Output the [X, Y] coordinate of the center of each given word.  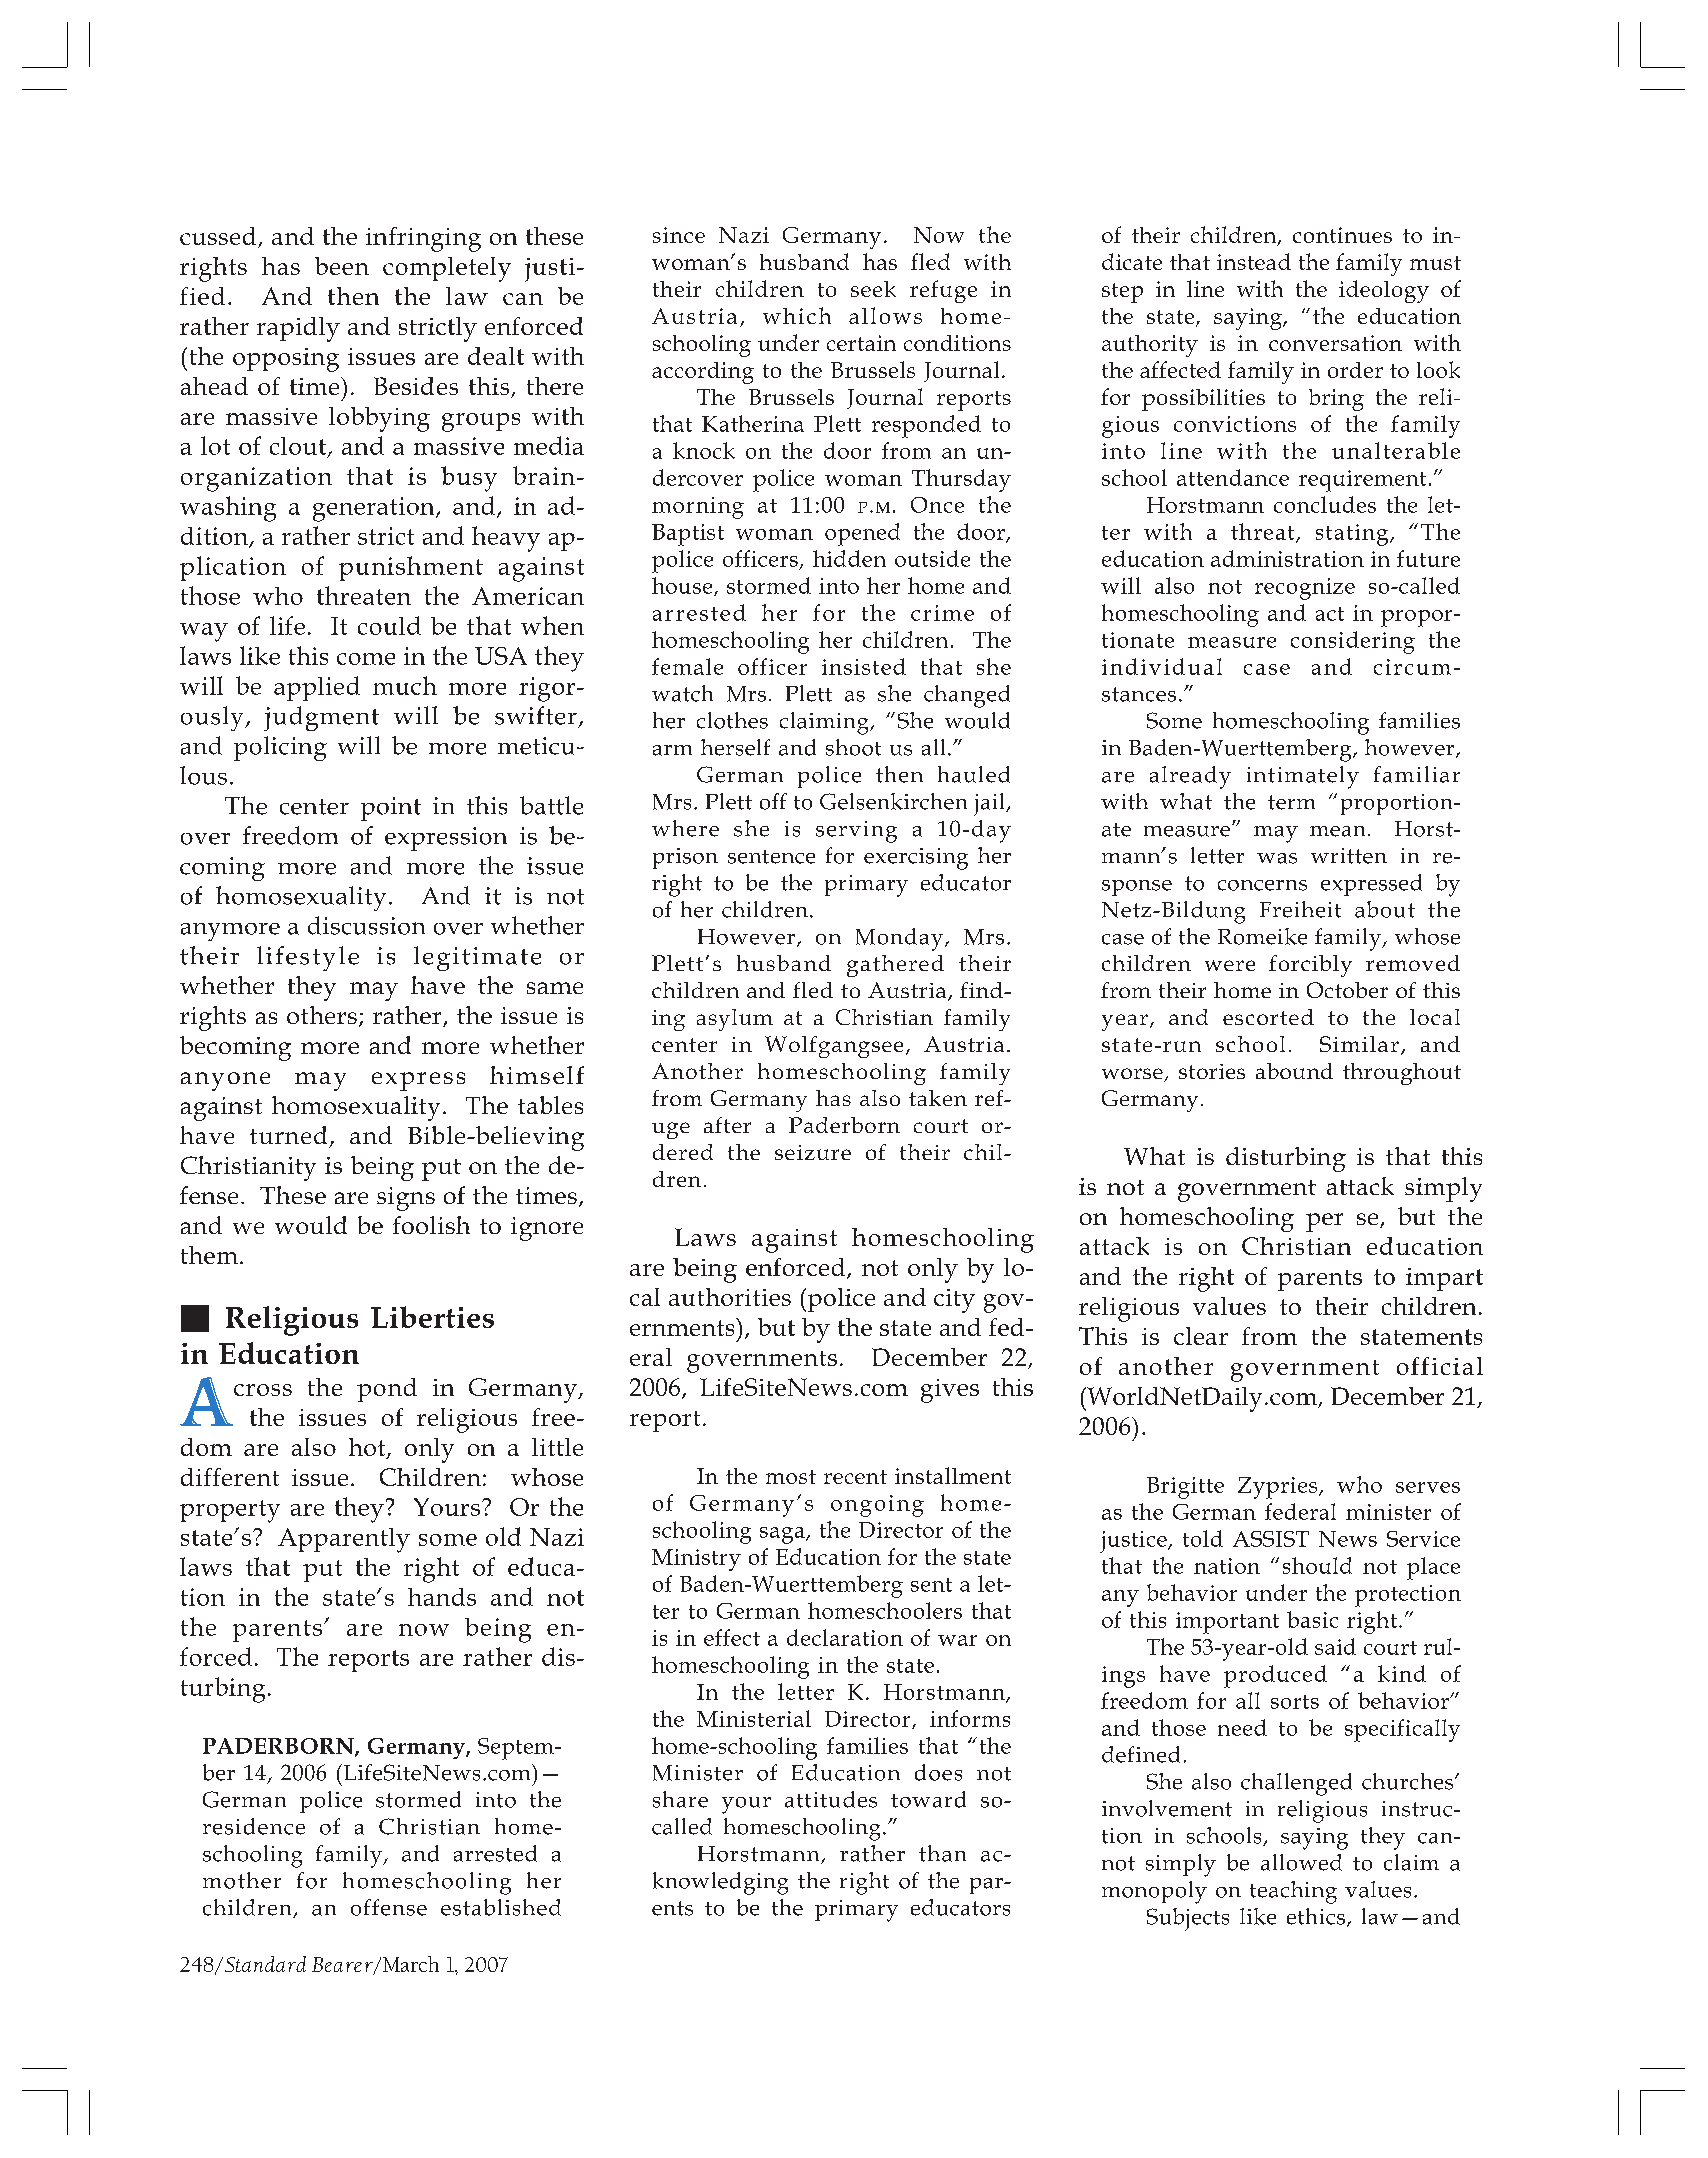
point [391, 809]
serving [856, 832]
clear [1201, 1336]
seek [873, 289]
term [1291, 802]
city [954, 1301]
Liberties [432, 1317]
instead [1254, 261]
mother [242, 1880]
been [342, 266]
